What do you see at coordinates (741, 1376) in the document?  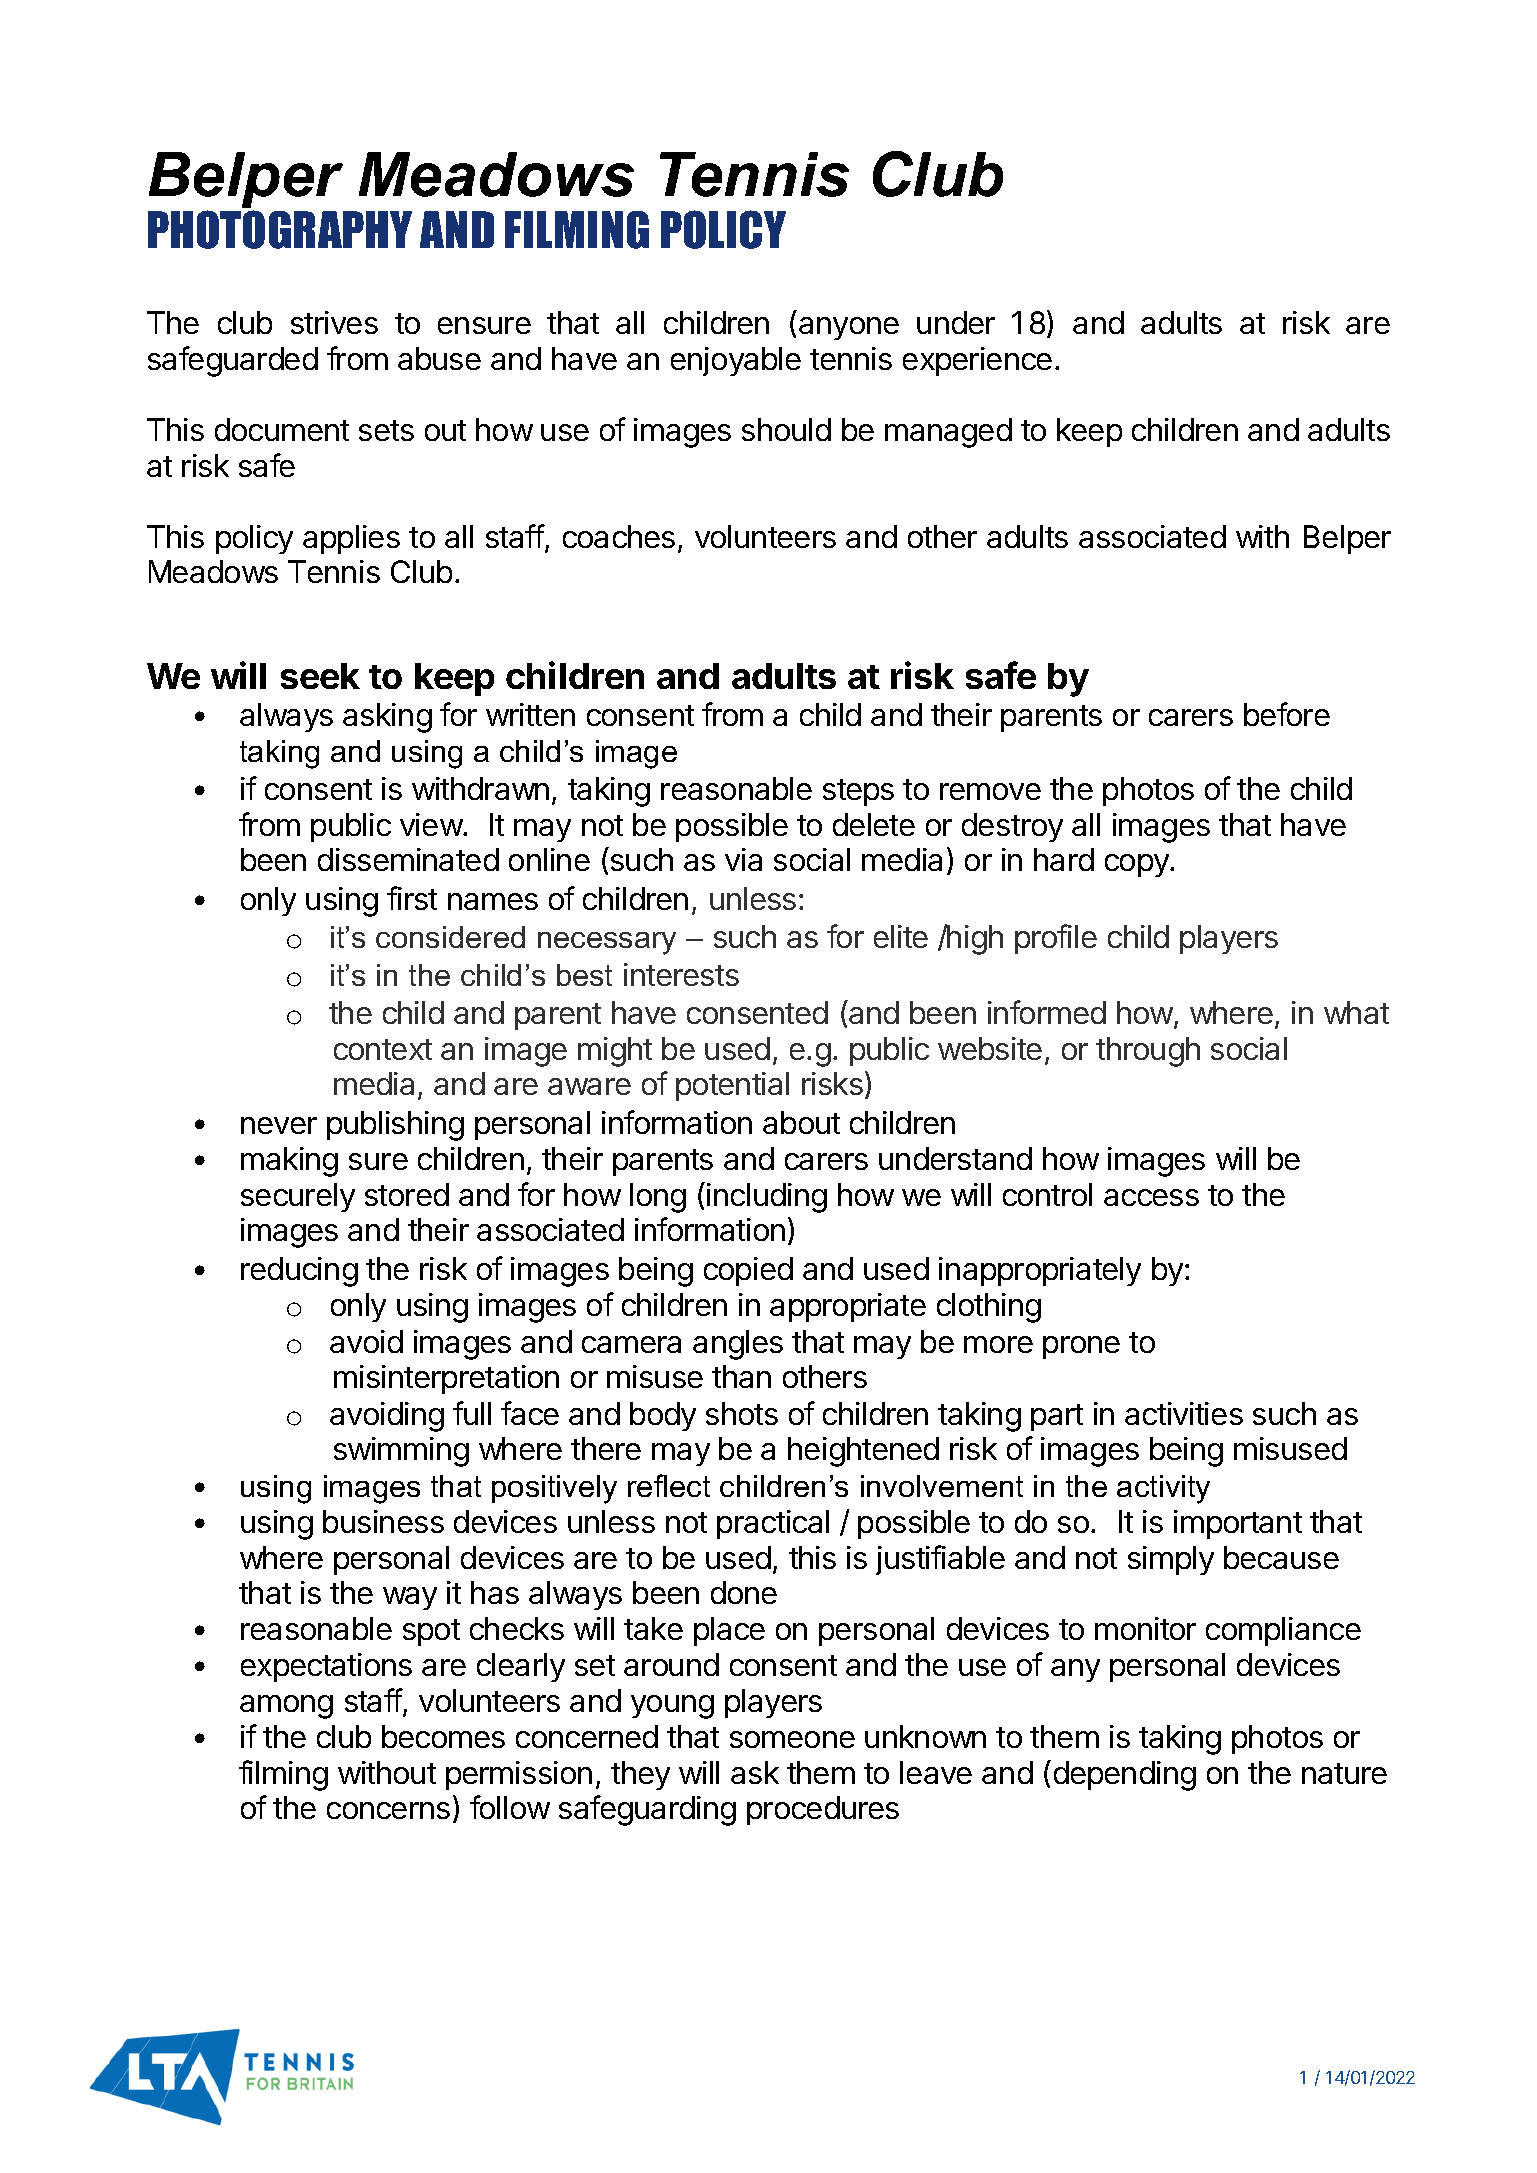 I see `than` at bounding box center [741, 1376].
